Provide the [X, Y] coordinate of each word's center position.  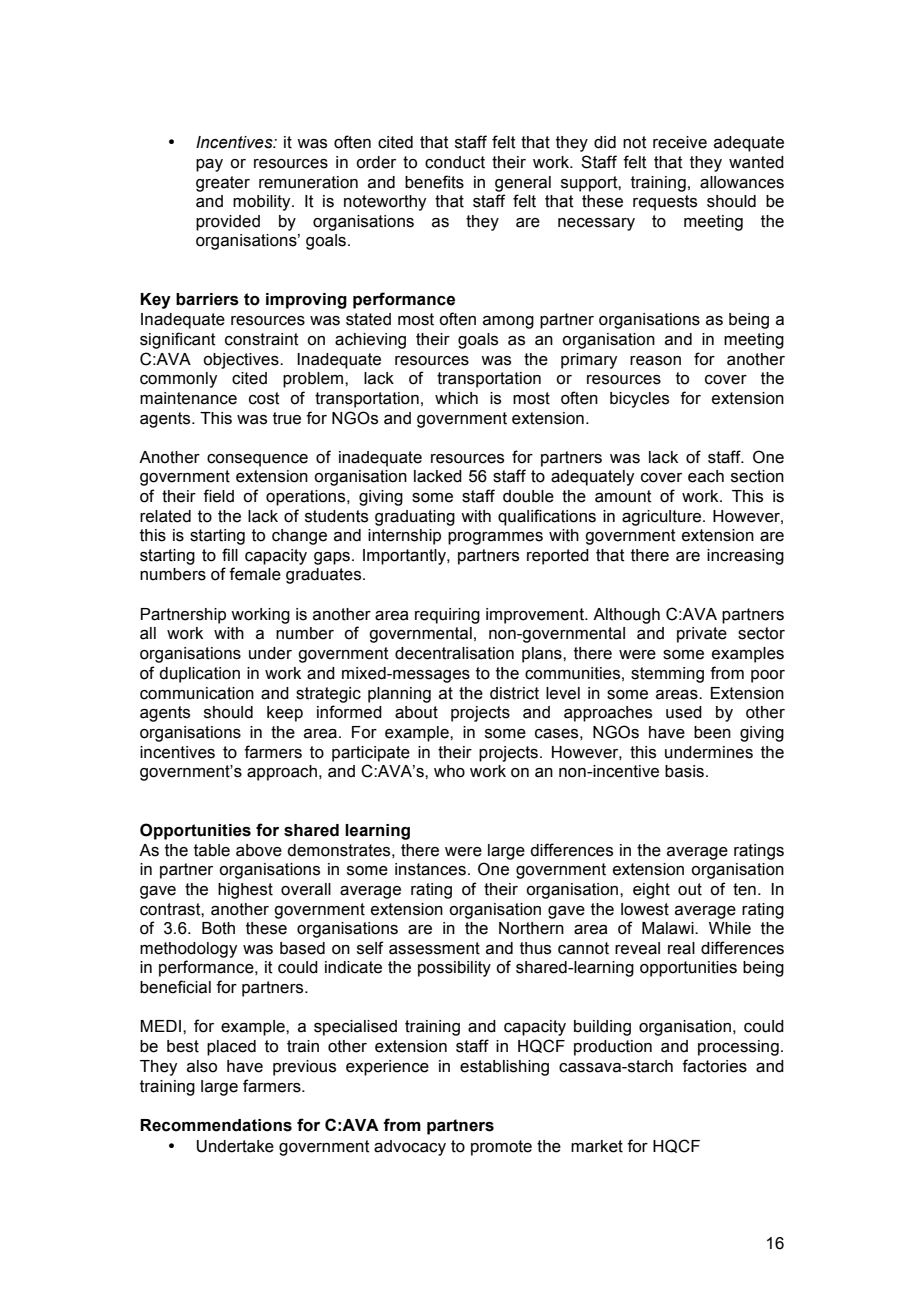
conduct [455, 162]
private [702, 635]
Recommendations [216, 1125]
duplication [199, 675]
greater [223, 184]
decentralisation [454, 653]
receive [680, 142]
